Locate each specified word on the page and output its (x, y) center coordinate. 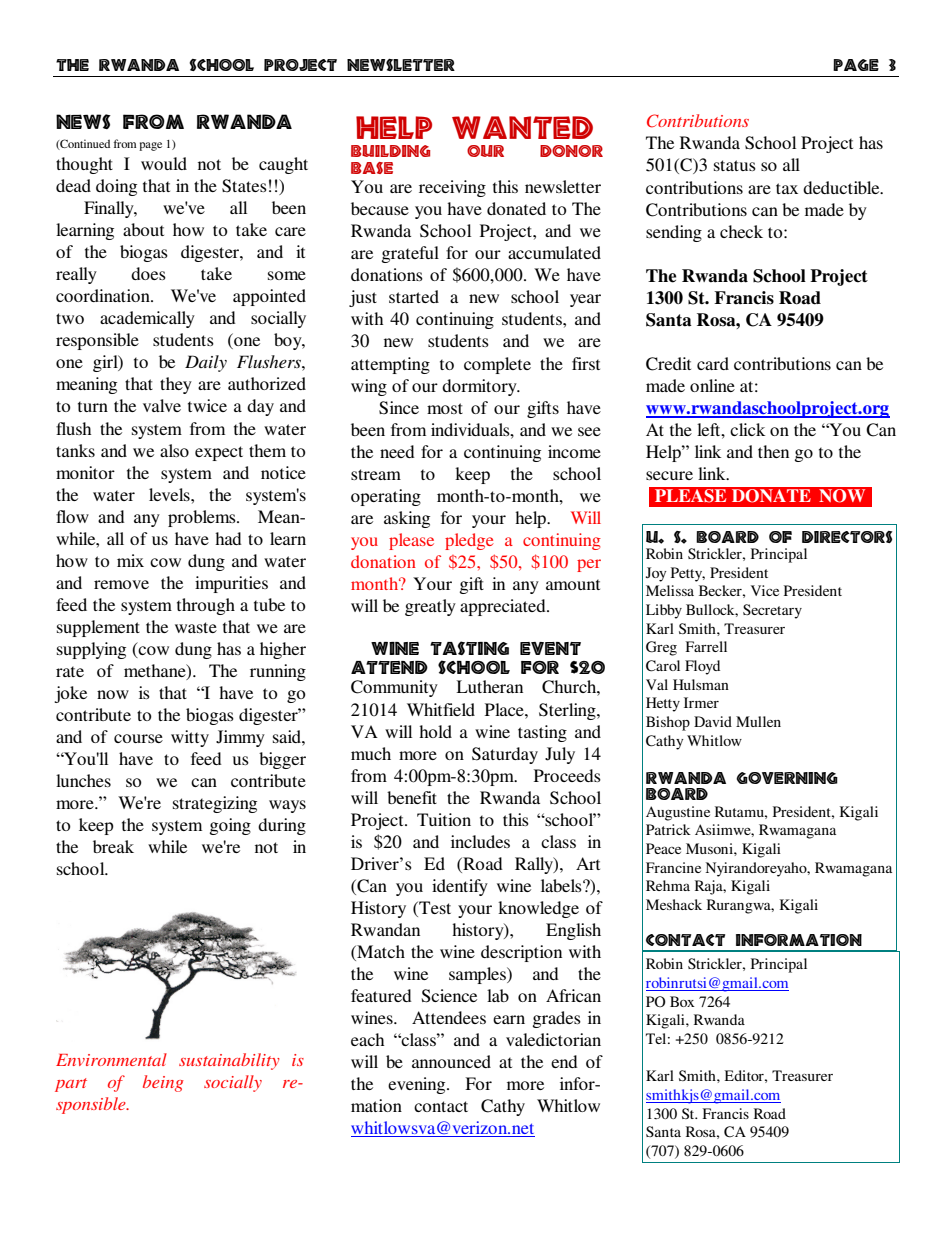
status (735, 165)
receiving (452, 188)
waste (196, 627)
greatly (430, 607)
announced (451, 1061)
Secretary (772, 611)
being (163, 1083)
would (164, 163)
